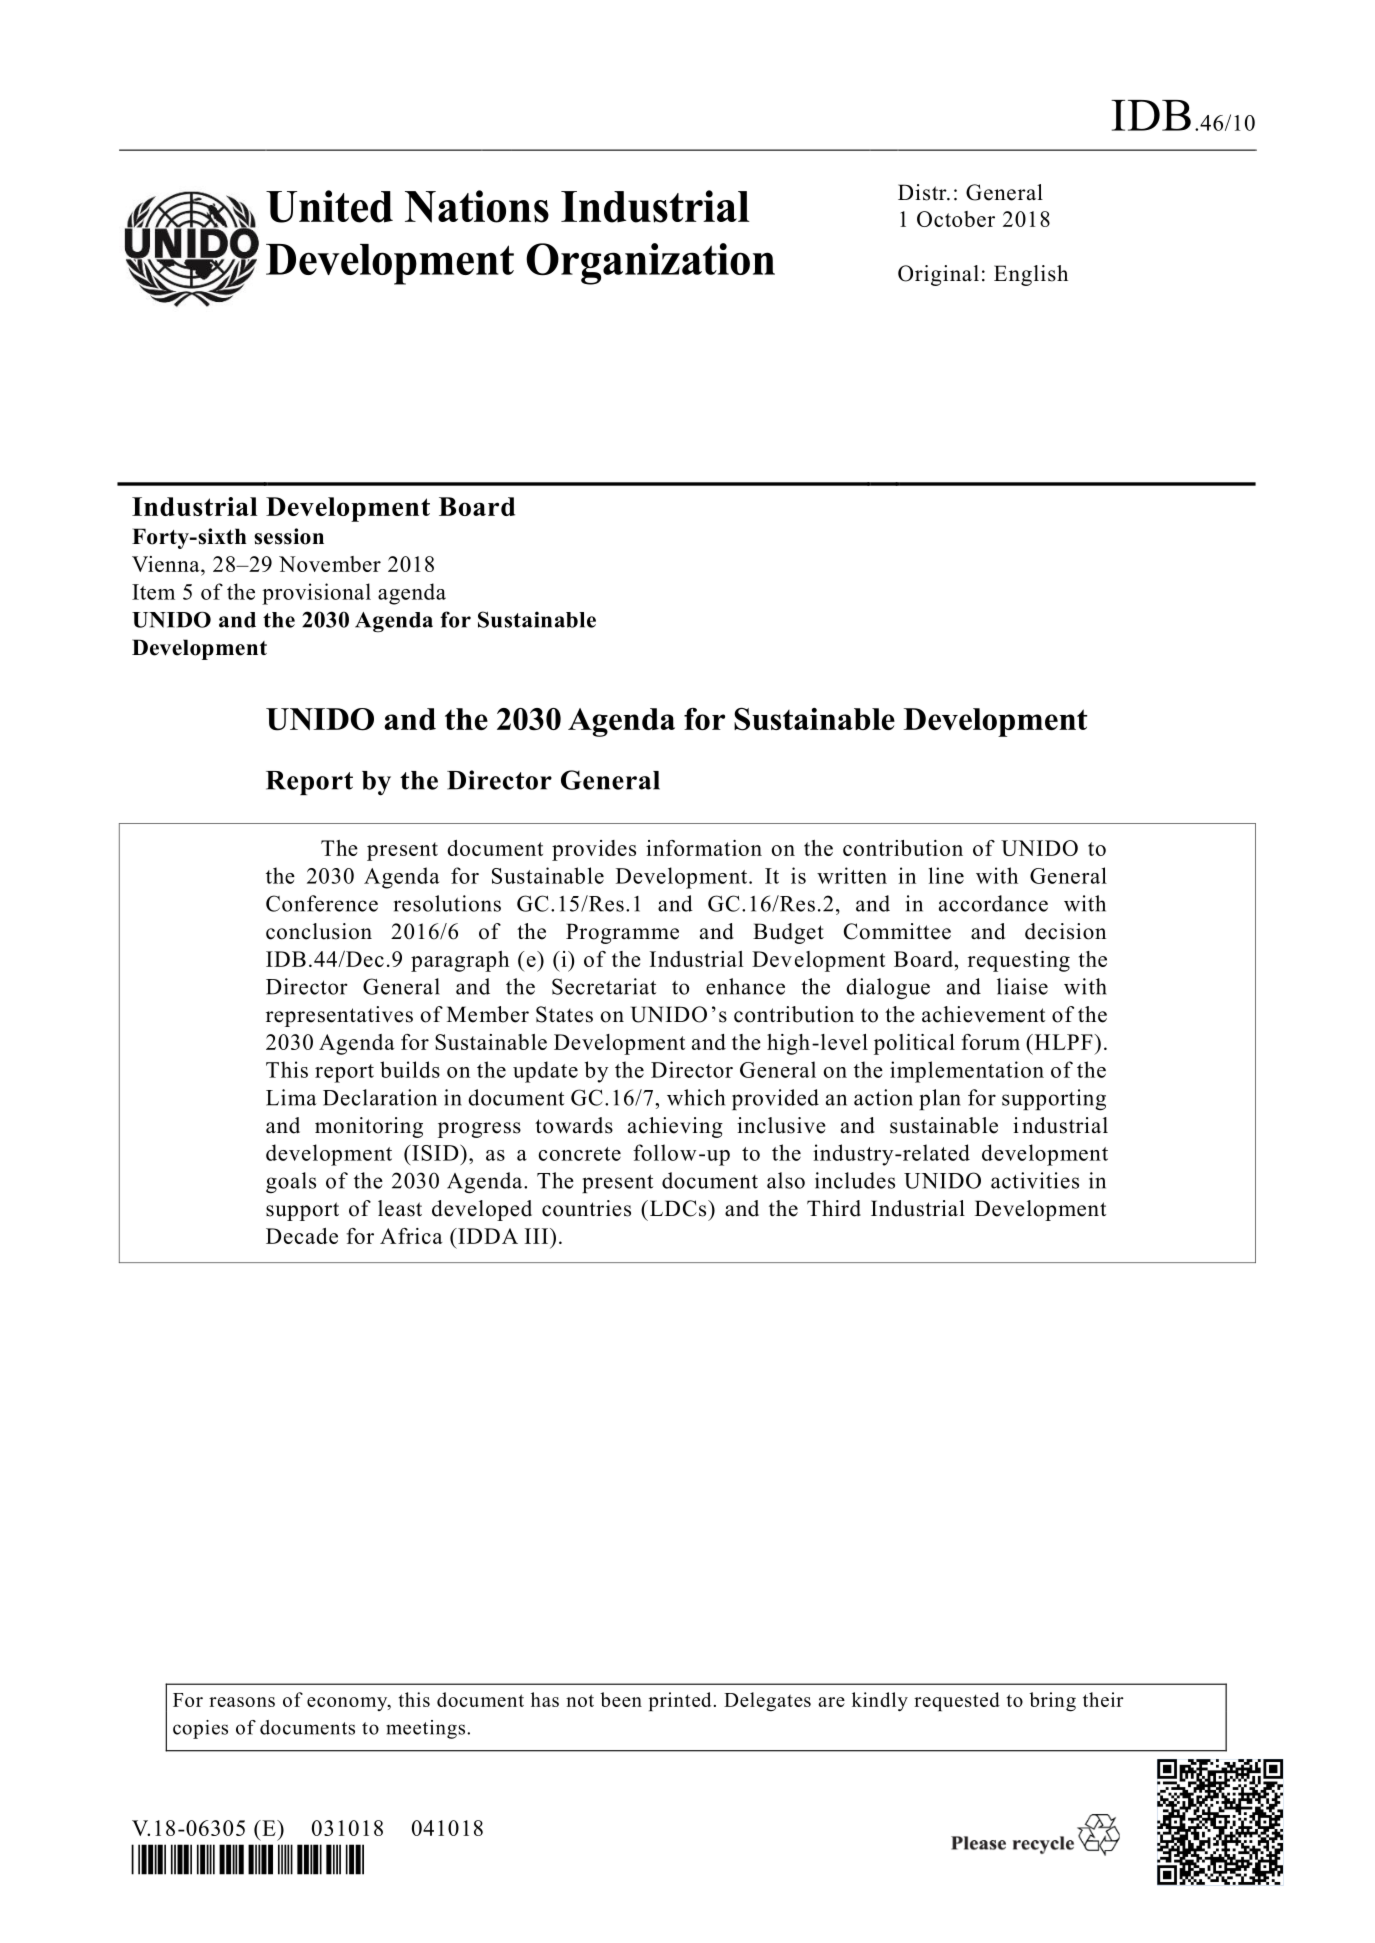 Image resolution: width=1375 pixels, height=1943 pixels. Describe the element at coordinates (1035, 1180) in the screenshot. I see `activities` at that location.
